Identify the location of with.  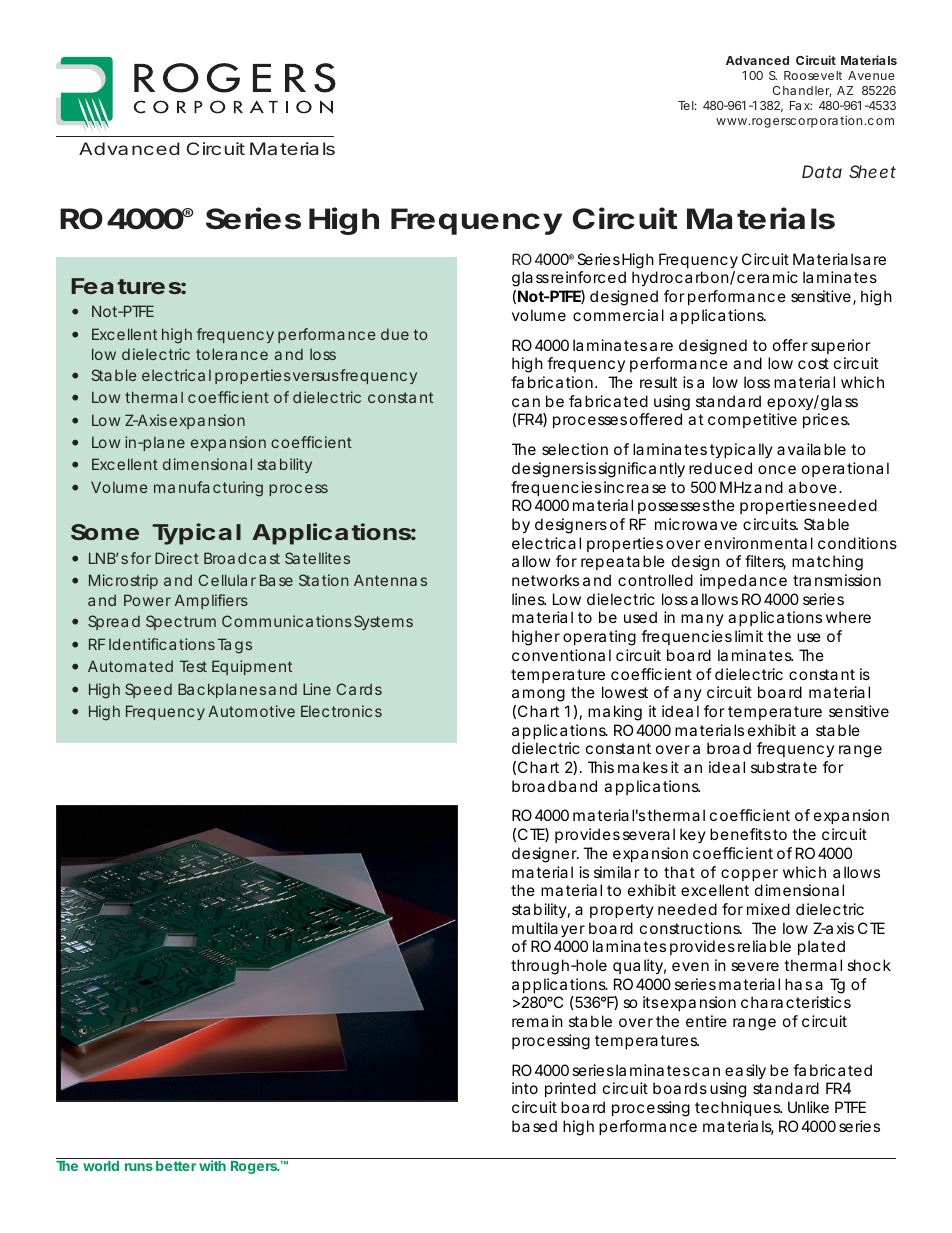
(212, 1165).
